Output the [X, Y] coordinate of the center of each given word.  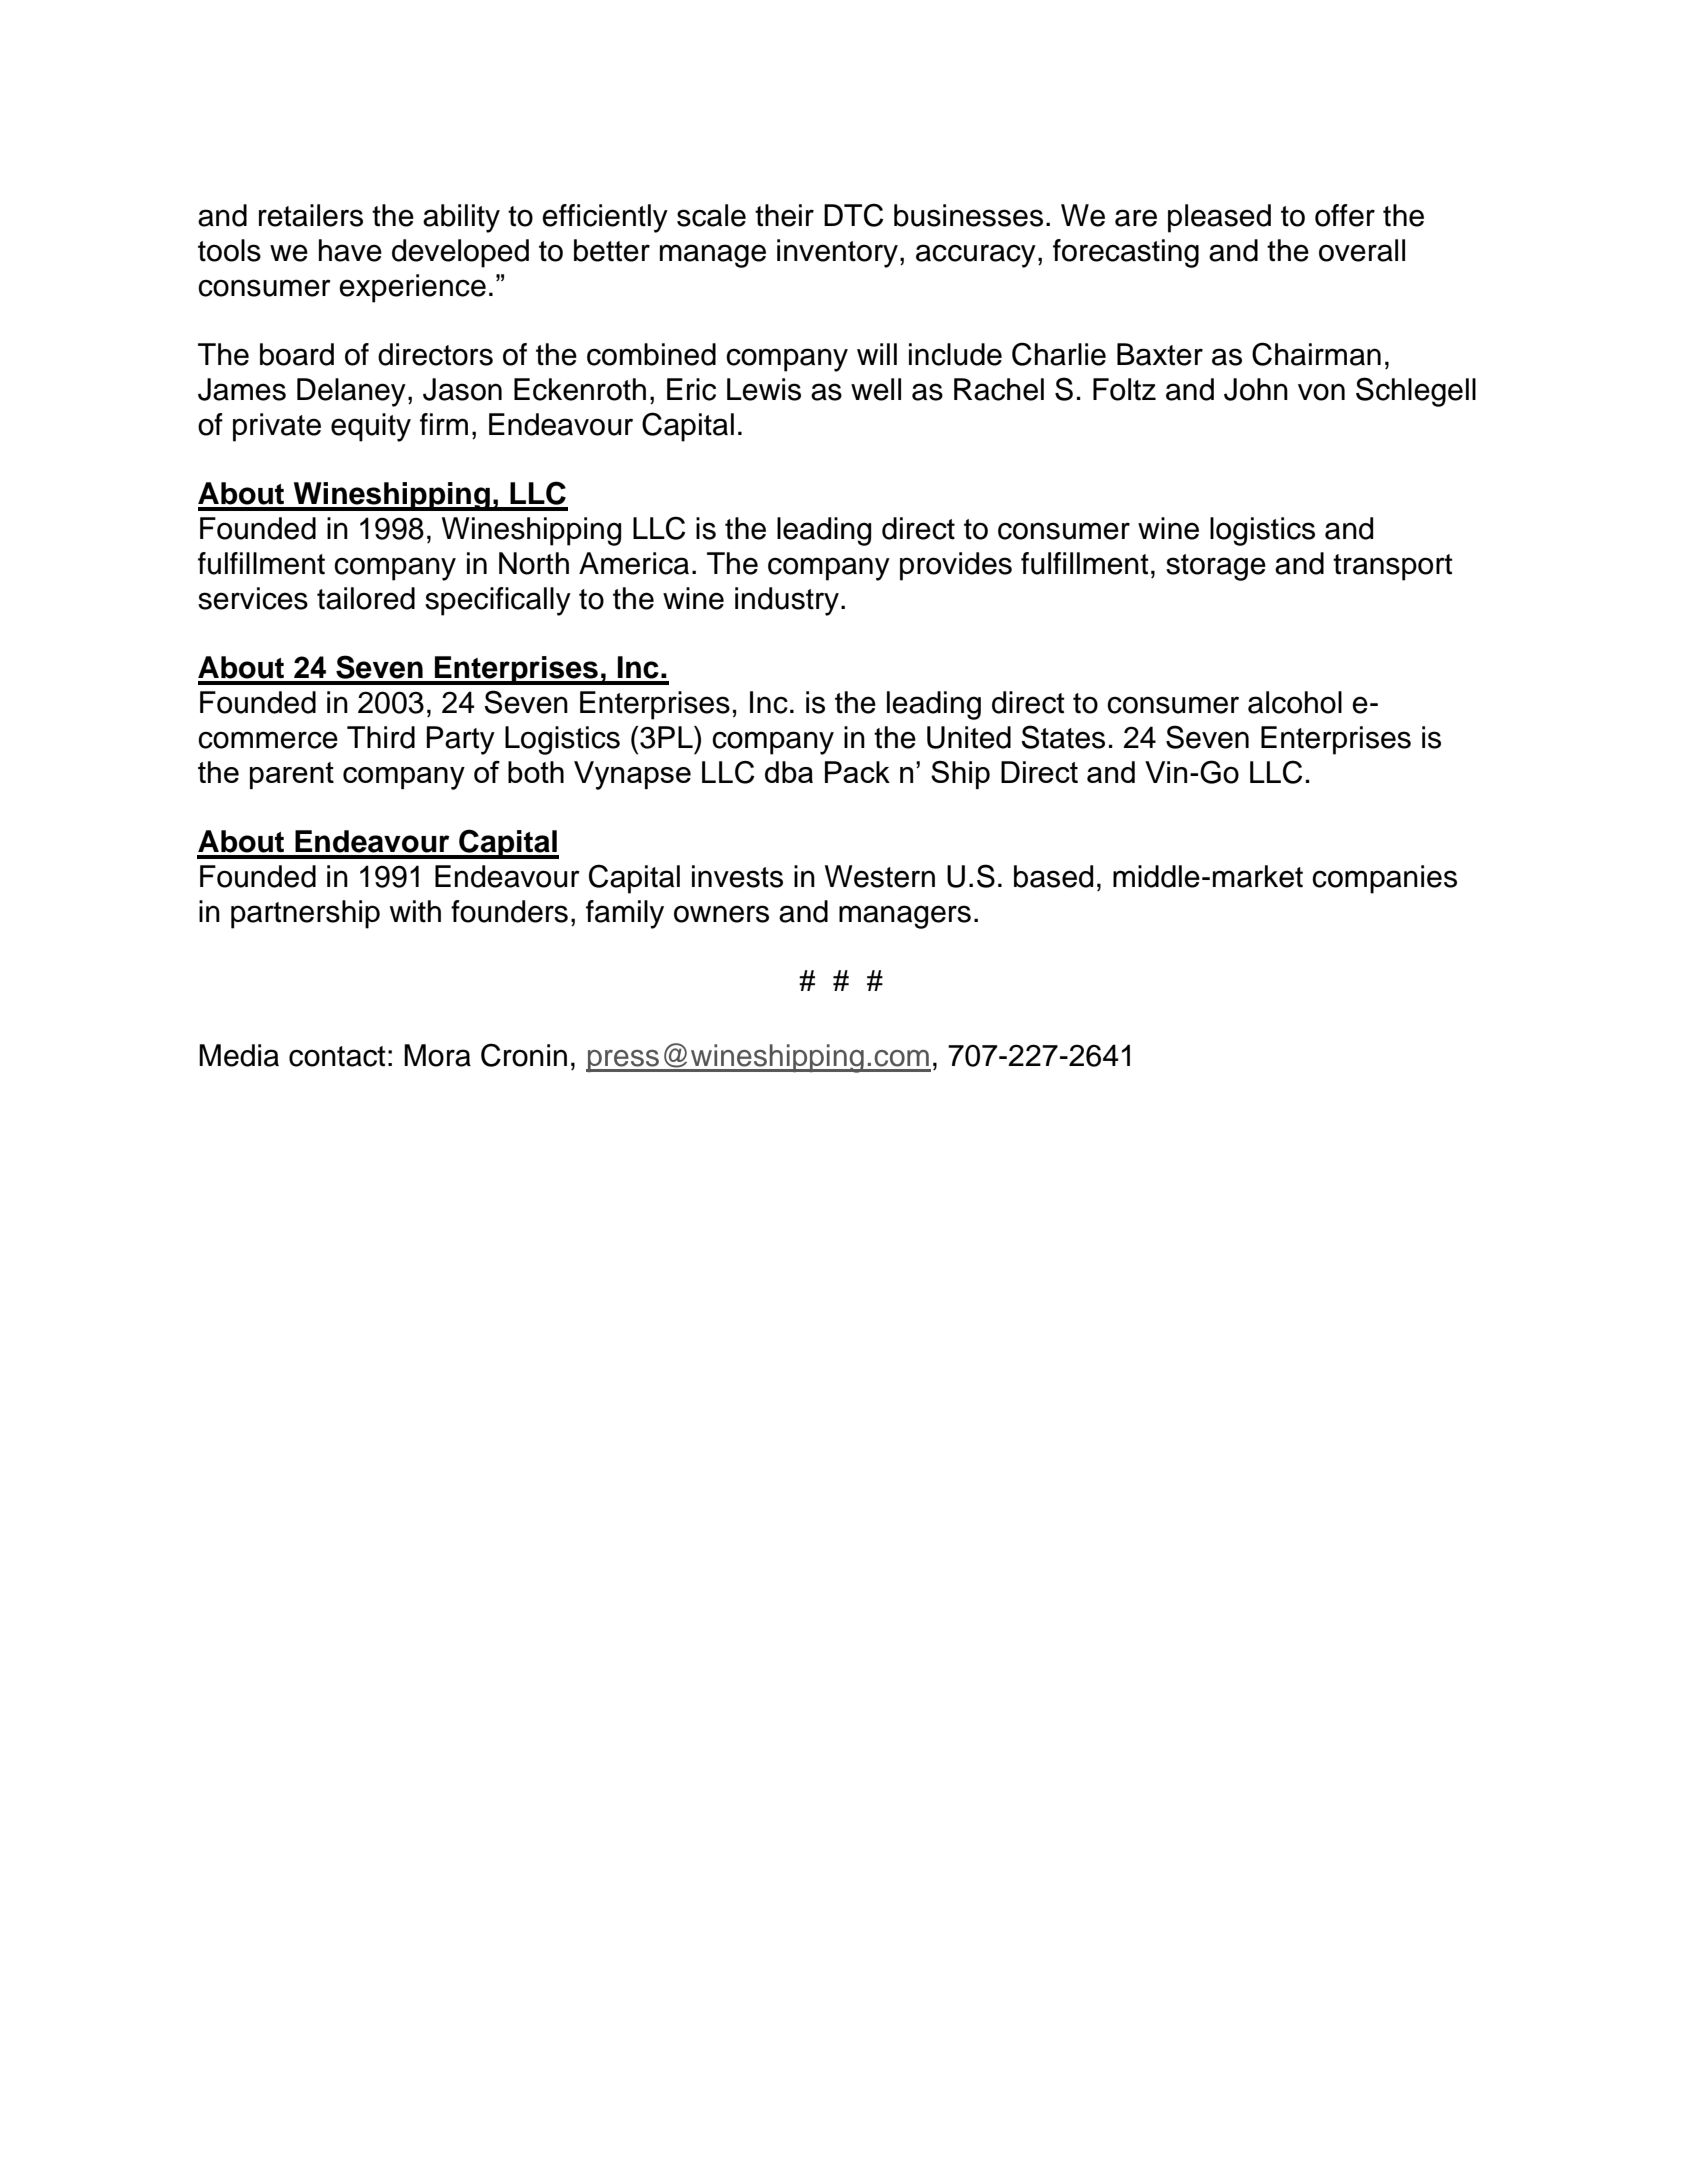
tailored [366, 598]
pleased [1219, 218]
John [1256, 389]
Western [880, 876]
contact [337, 1056]
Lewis [764, 389]
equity [371, 427]
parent [292, 775]
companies [1384, 879]
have [350, 250]
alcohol [1295, 702]
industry [787, 601]
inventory [837, 253]
